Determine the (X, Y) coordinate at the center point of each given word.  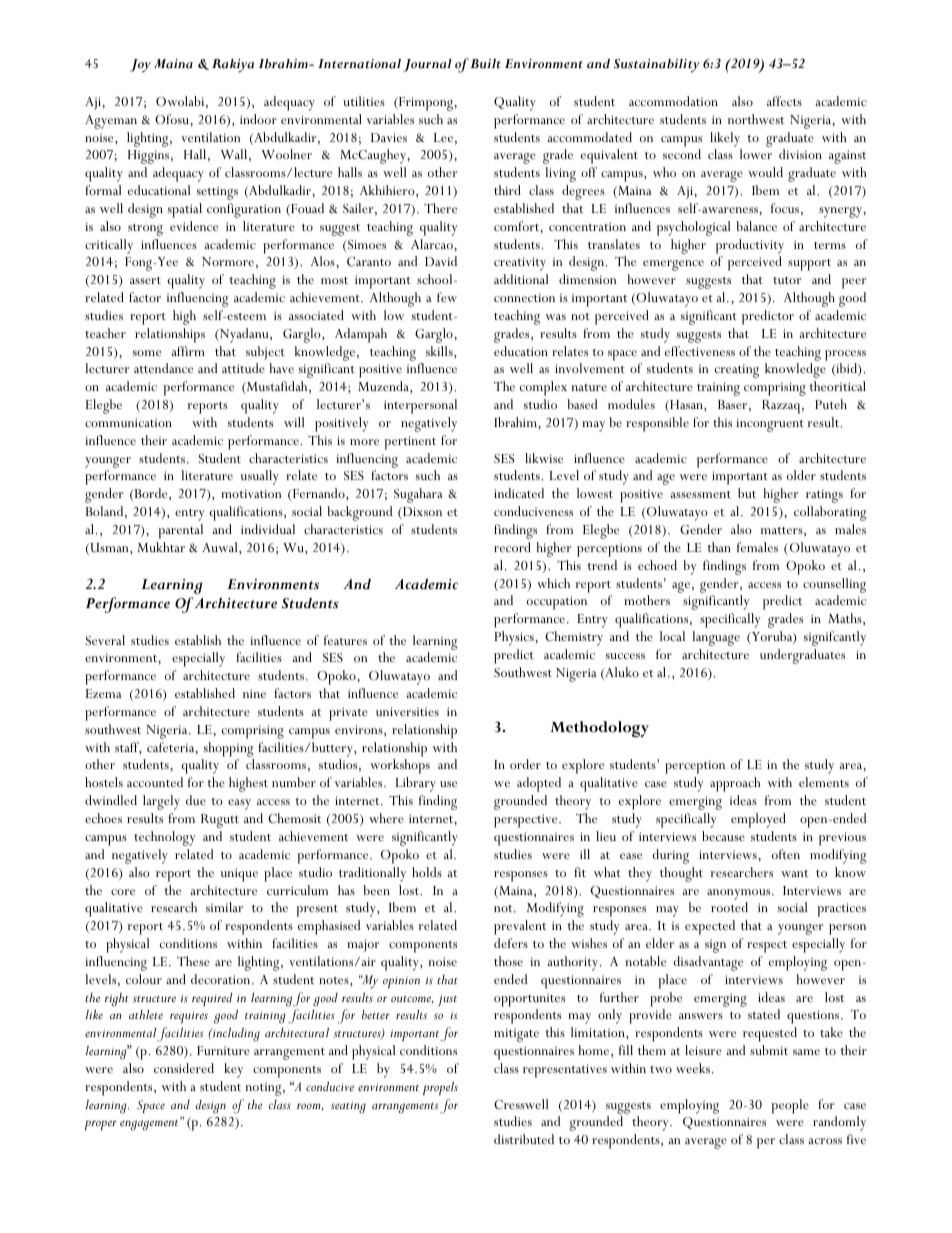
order (525, 764)
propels (440, 1089)
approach (735, 784)
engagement (150, 1125)
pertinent (410, 443)
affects (784, 101)
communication (128, 422)
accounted (155, 782)
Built (485, 63)
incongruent (770, 425)
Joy (140, 66)
